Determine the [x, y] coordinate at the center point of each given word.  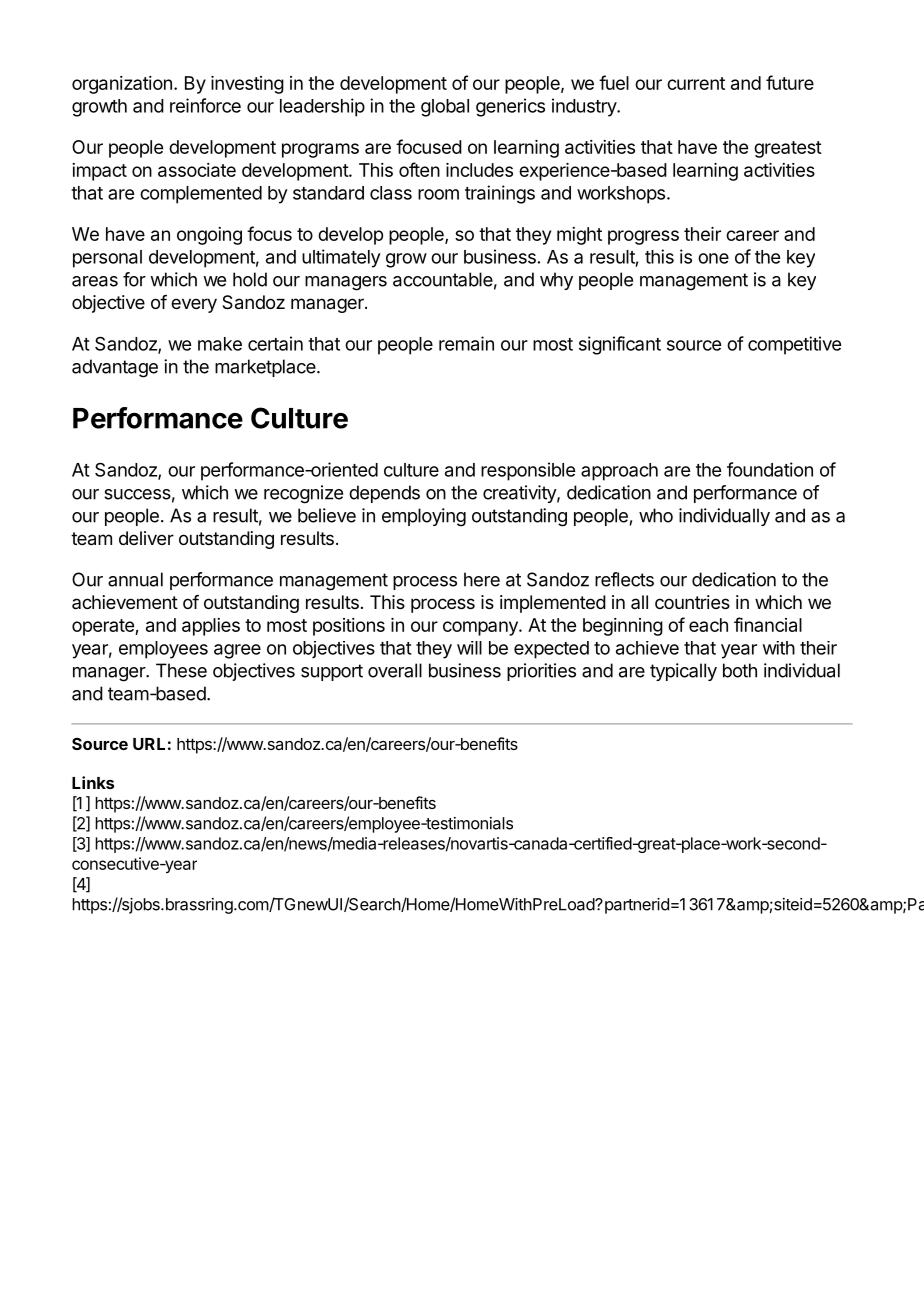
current [696, 83]
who [656, 515]
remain [466, 343]
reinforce [205, 105]
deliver [146, 538]
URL [149, 744]
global [445, 108]
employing [424, 517]
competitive [794, 345]
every [194, 305]
